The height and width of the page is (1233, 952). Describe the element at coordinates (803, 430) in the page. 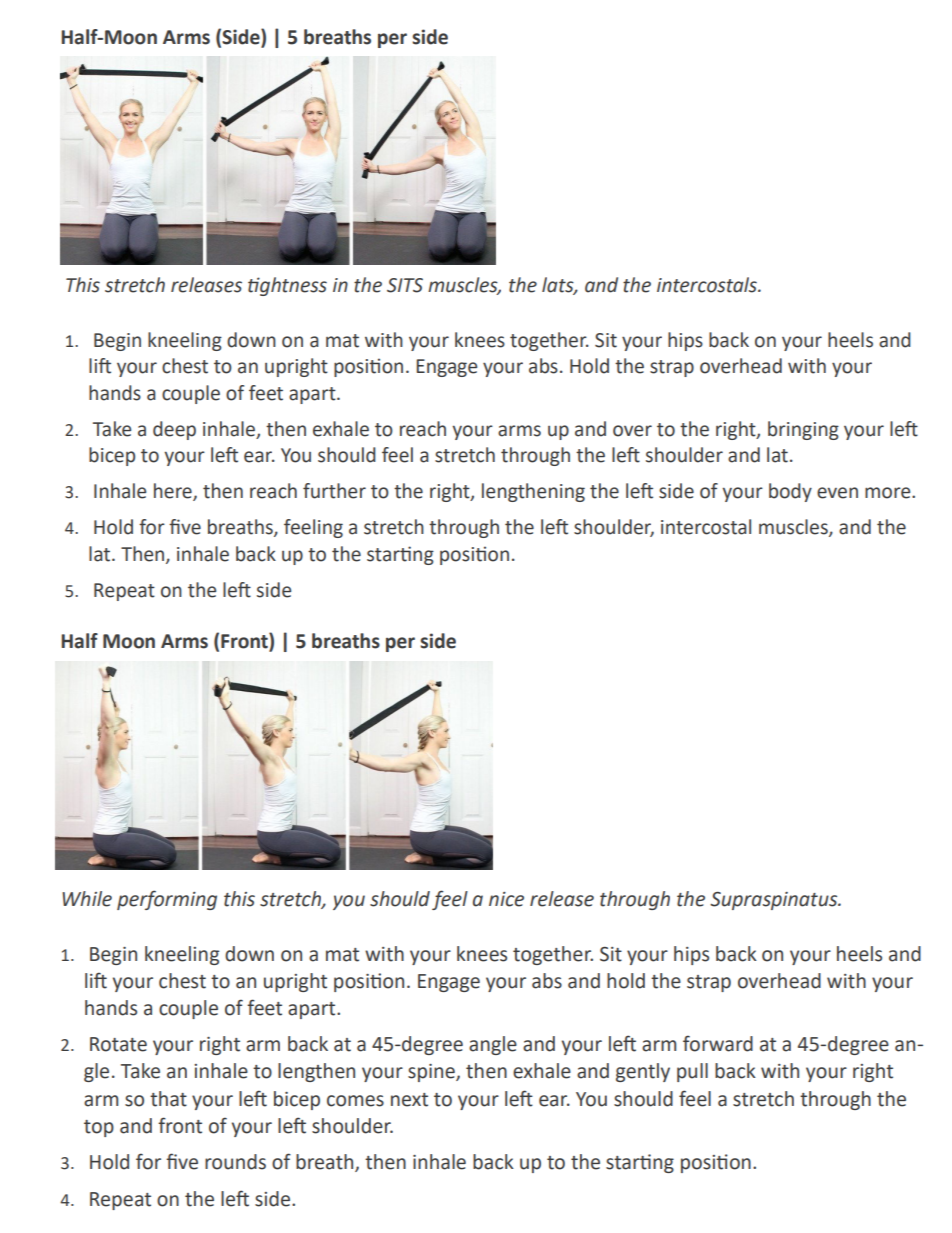

I see `bringing` at that location.
